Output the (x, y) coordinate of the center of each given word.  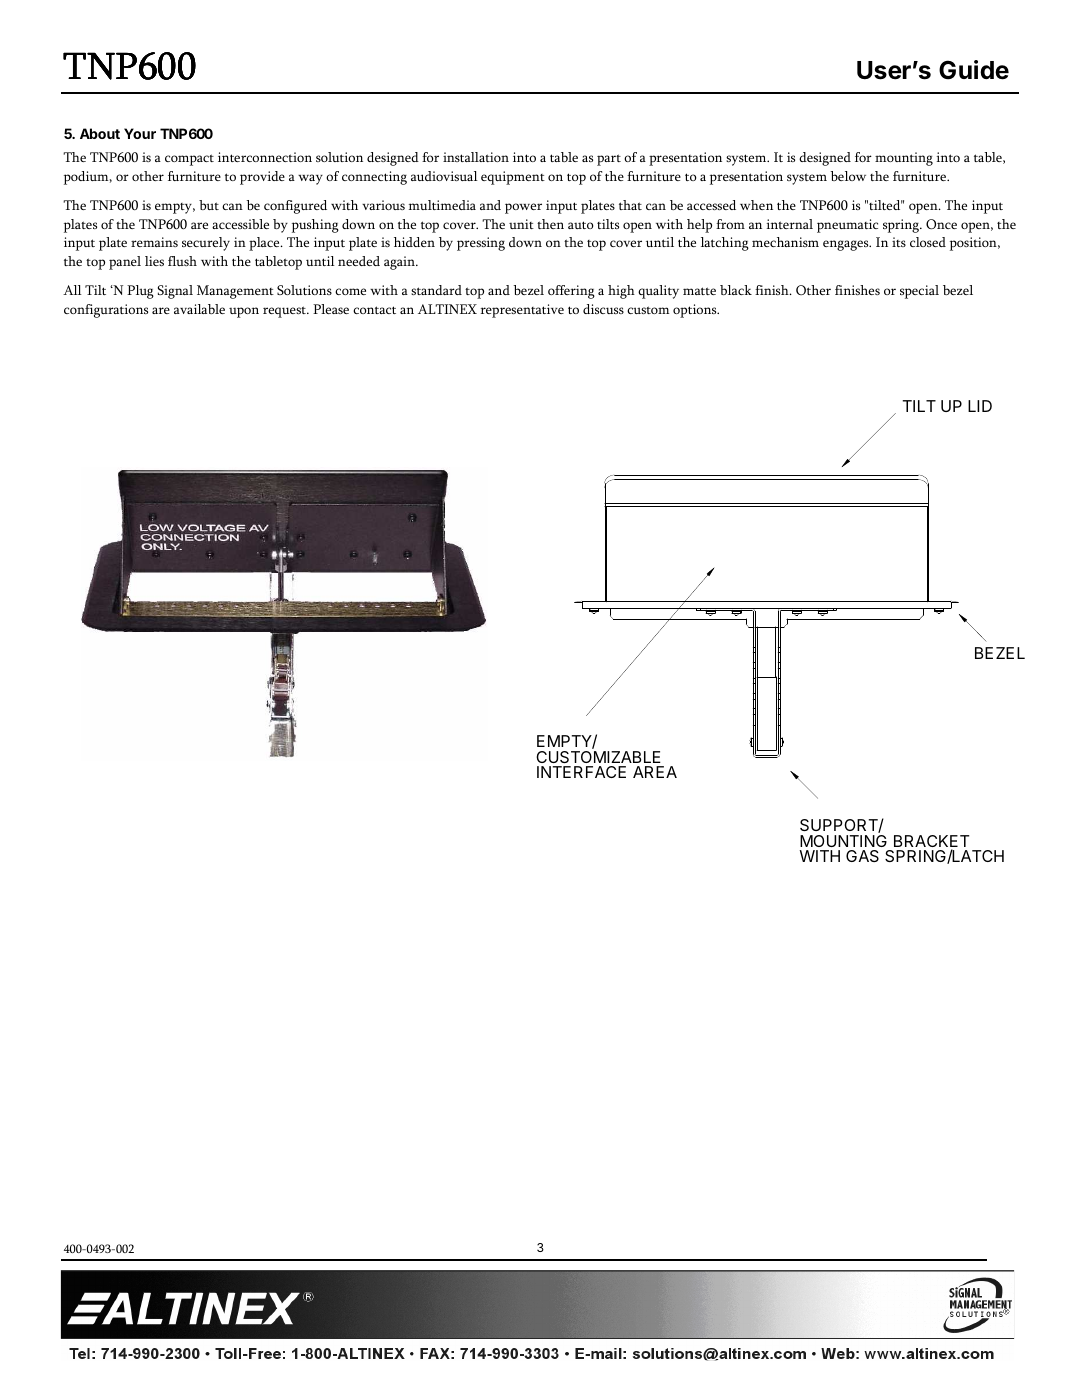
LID (980, 406)
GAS (862, 856)
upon (244, 312)
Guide (974, 70)
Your (140, 133)
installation (476, 157)
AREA (655, 772)
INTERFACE (581, 772)
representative (522, 311)
